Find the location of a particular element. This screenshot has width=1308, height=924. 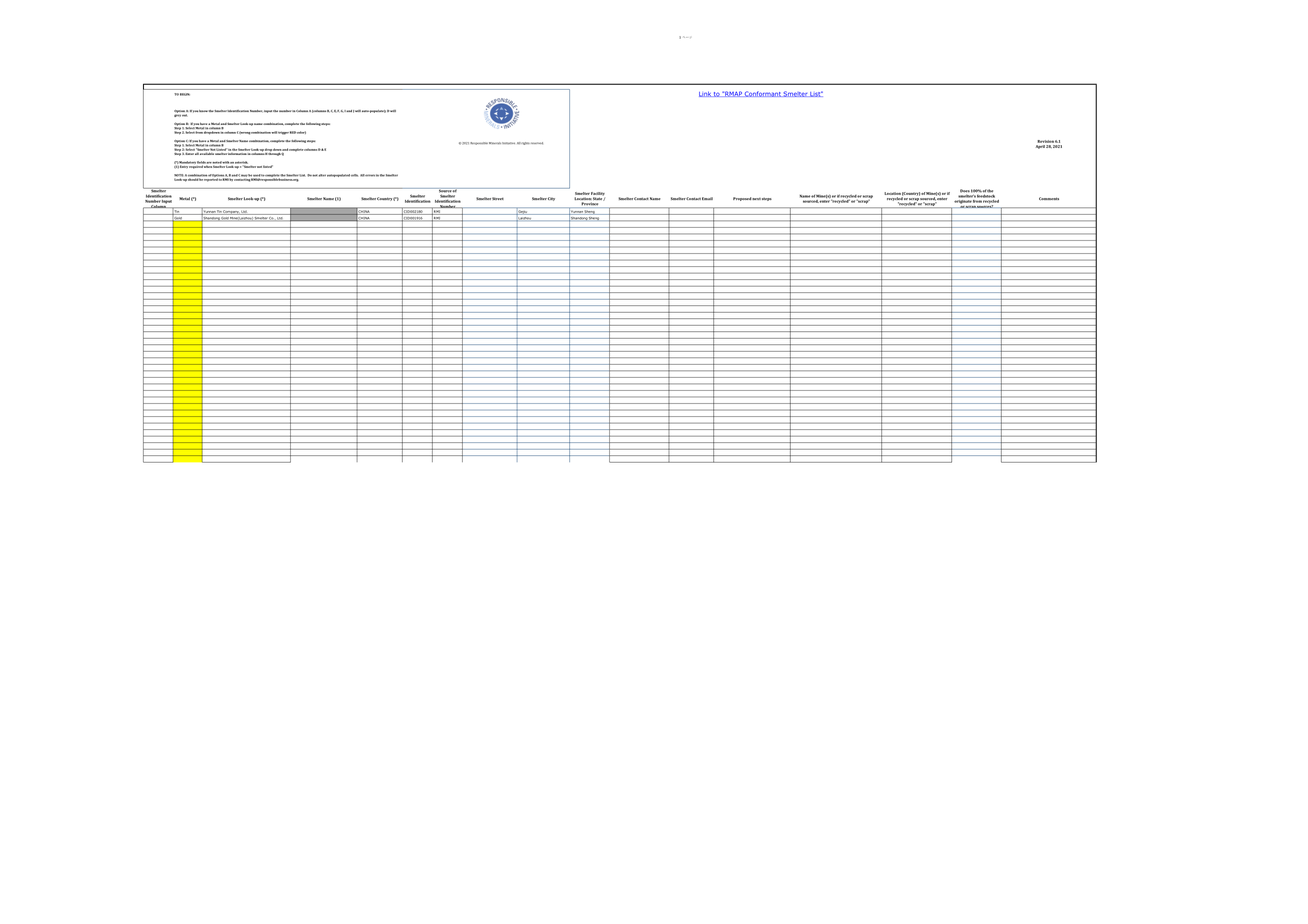

trigger is located at coordinates (283, 133).
